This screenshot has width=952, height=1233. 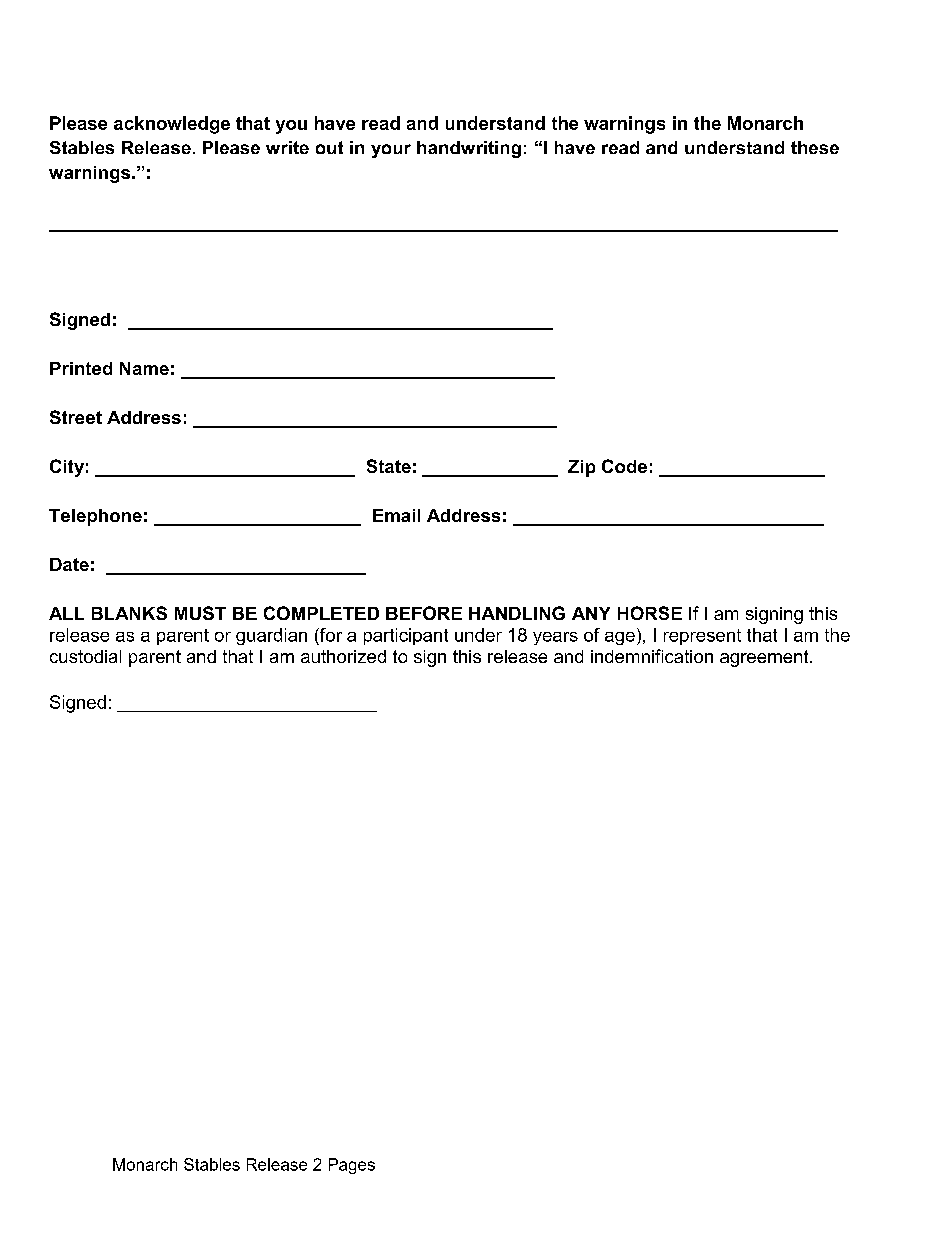 What do you see at coordinates (469, 149) in the screenshot?
I see `handwriting` at bounding box center [469, 149].
